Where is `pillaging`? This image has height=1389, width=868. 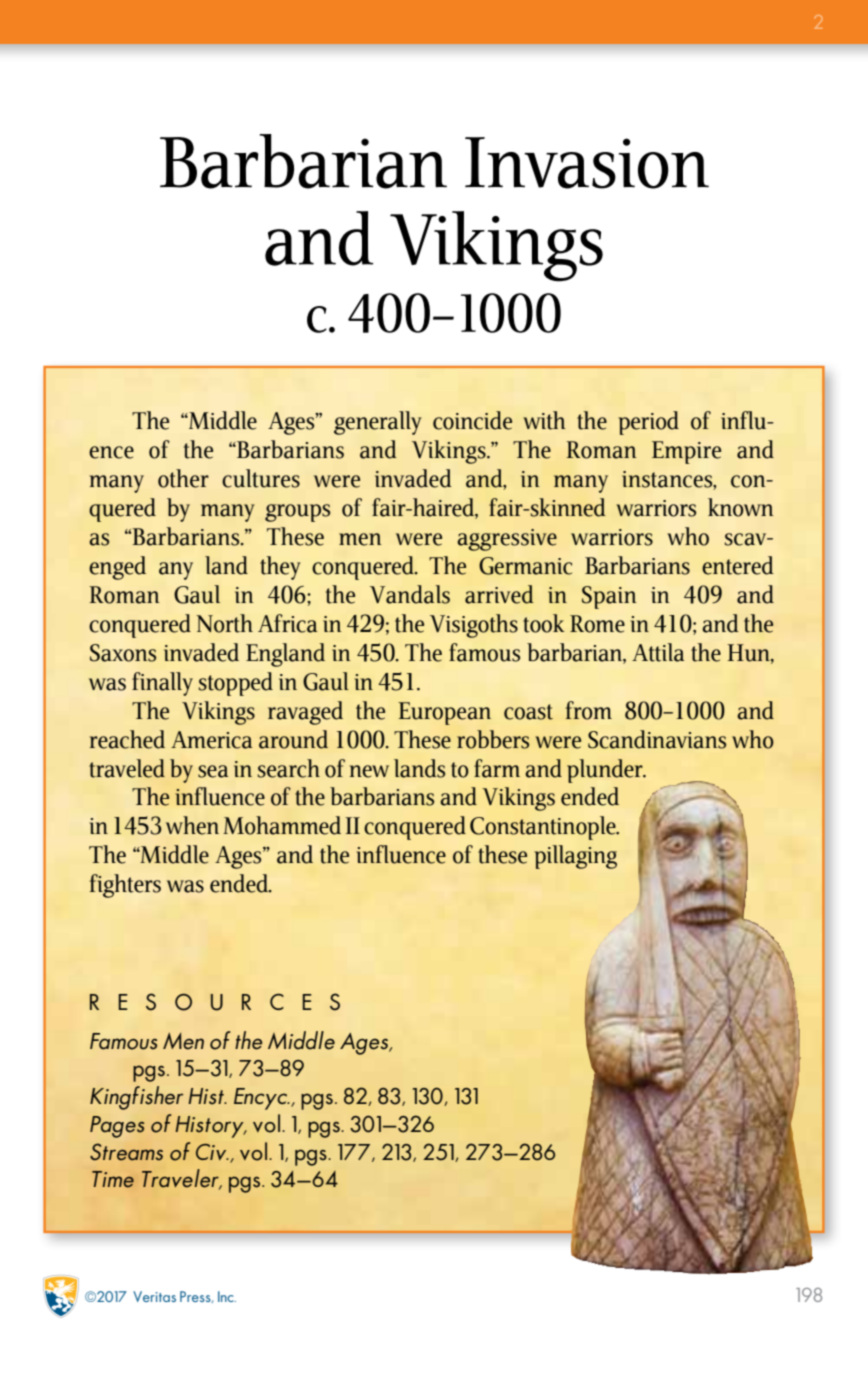
pillaging is located at coordinates (575, 857).
